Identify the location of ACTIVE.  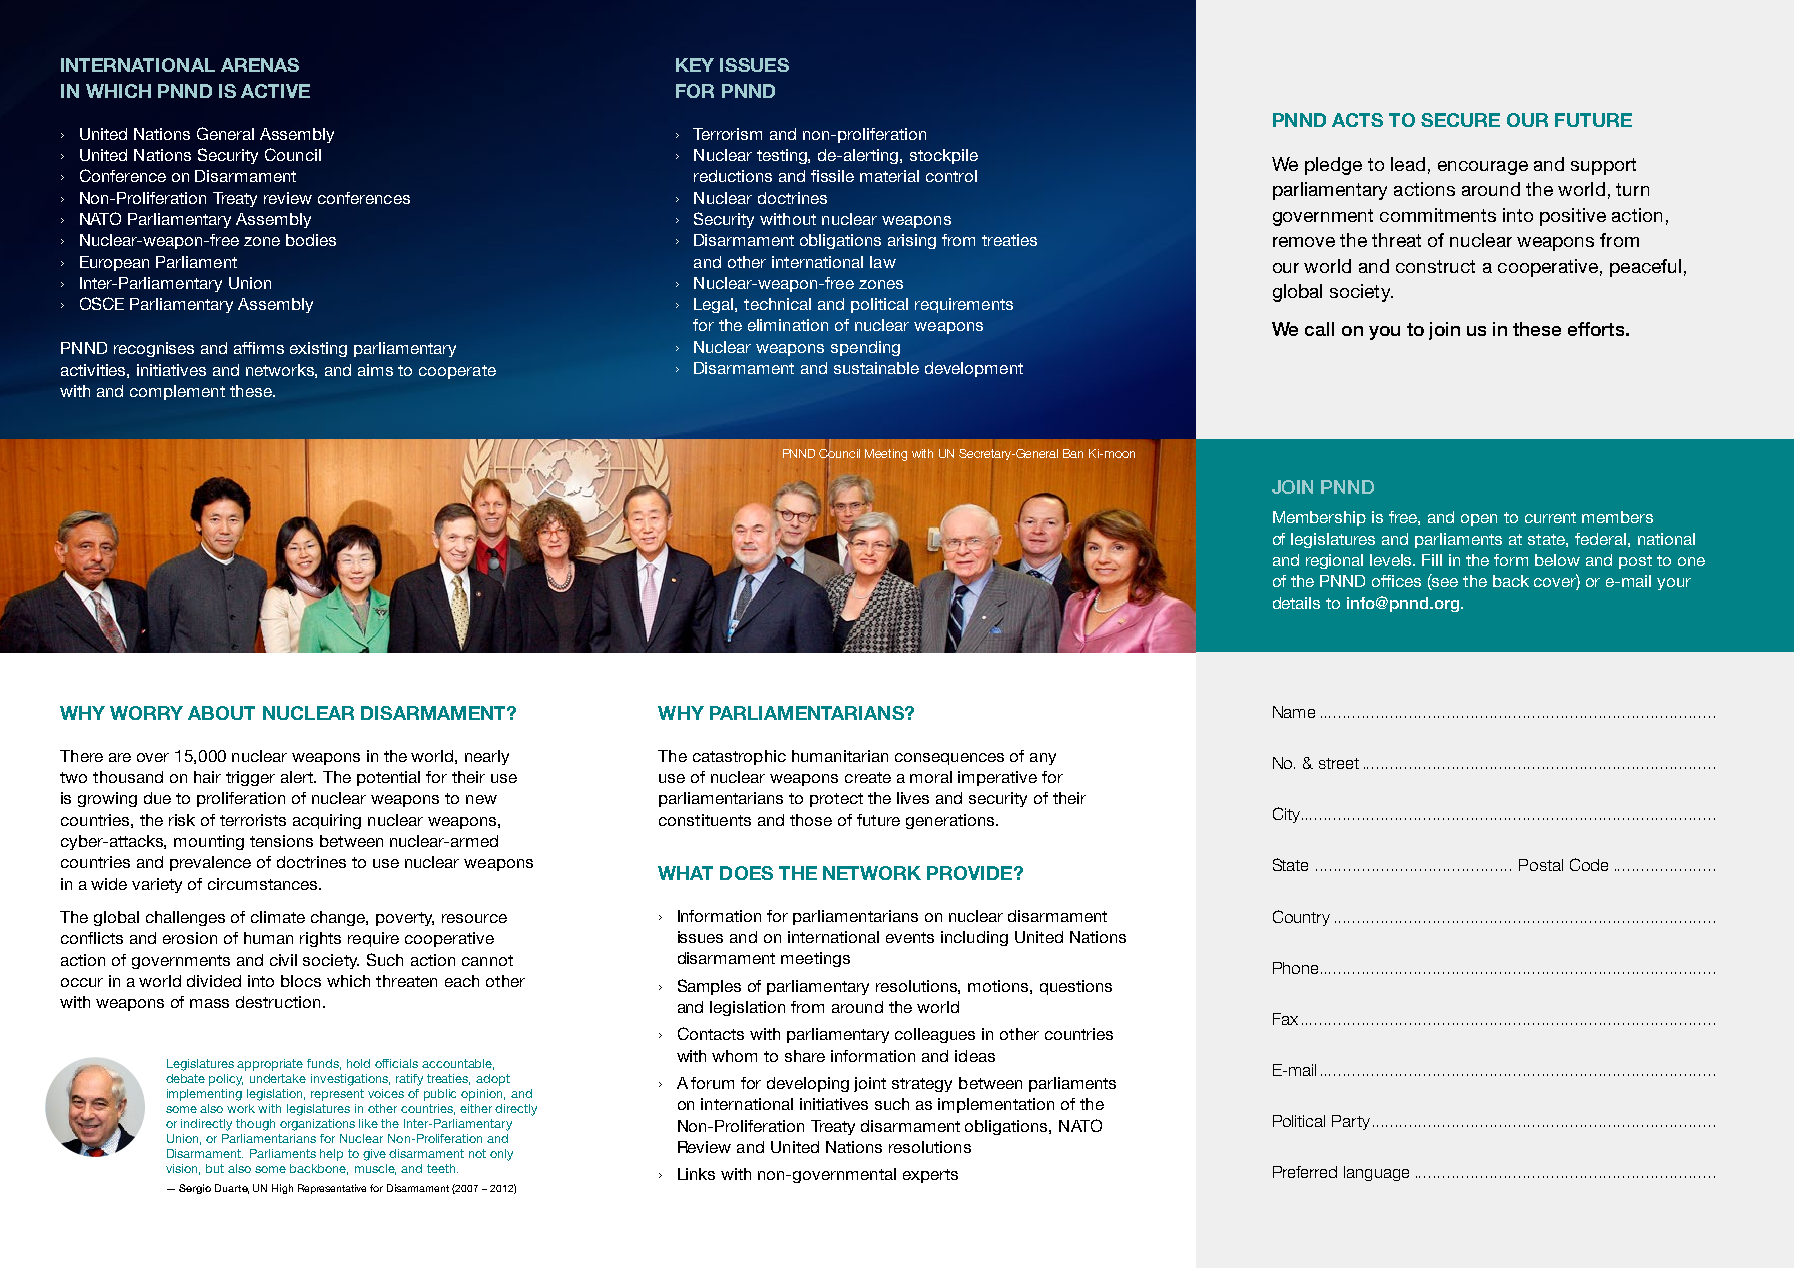
(275, 91).
